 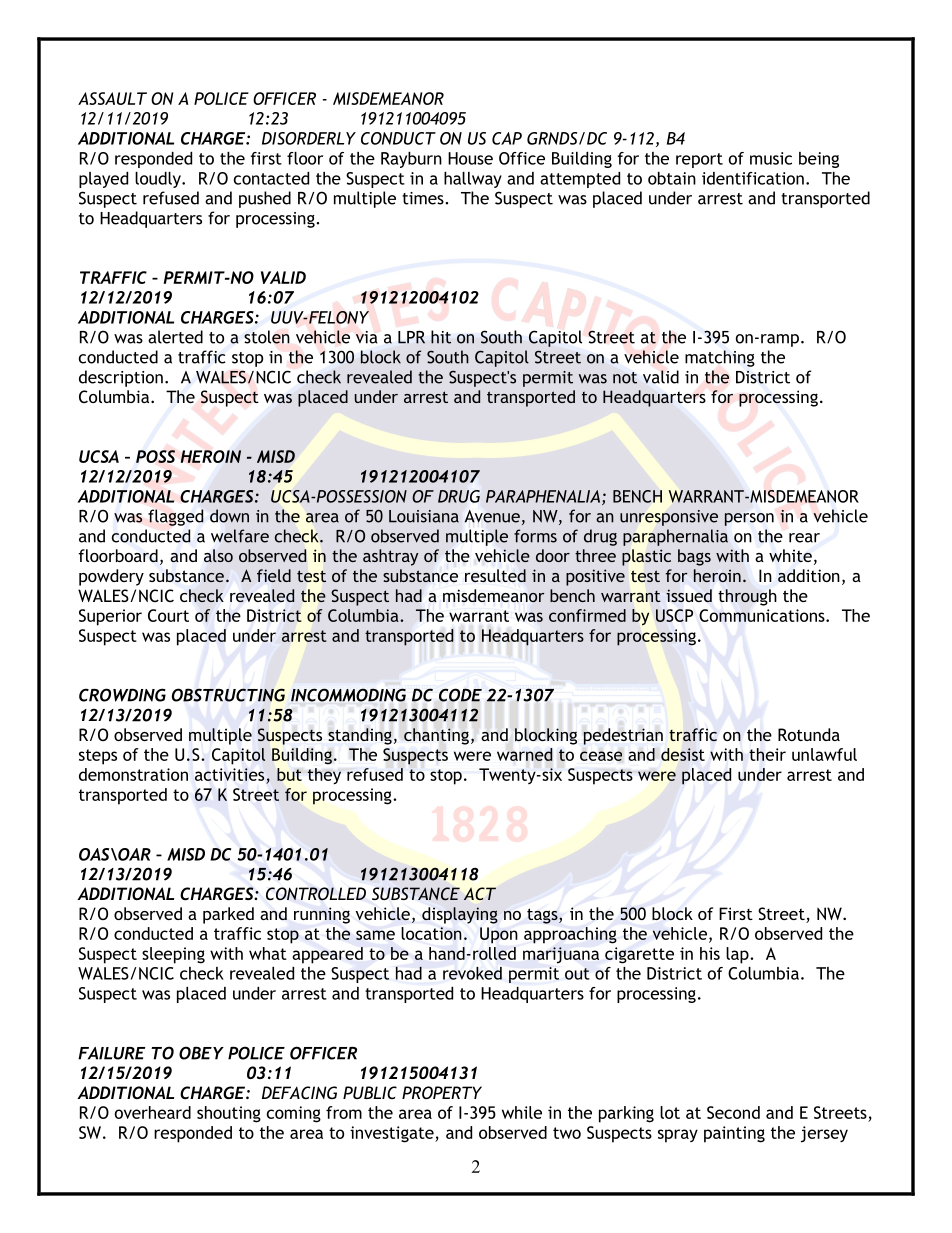 What do you see at coordinates (738, 955) in the screenshot?
I see `lap` at bounding box center [738, 955].
